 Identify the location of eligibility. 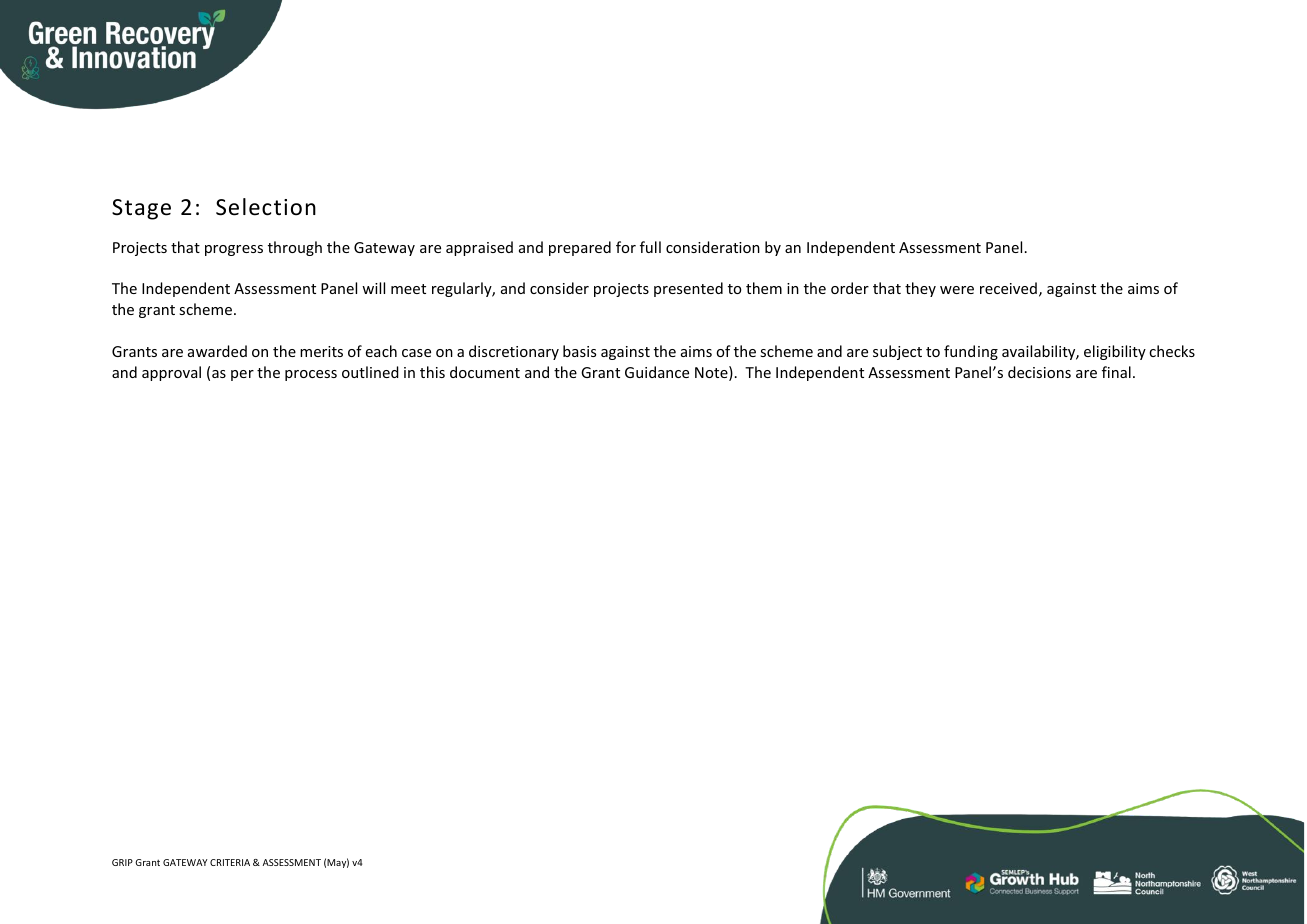
(1115, 352).
